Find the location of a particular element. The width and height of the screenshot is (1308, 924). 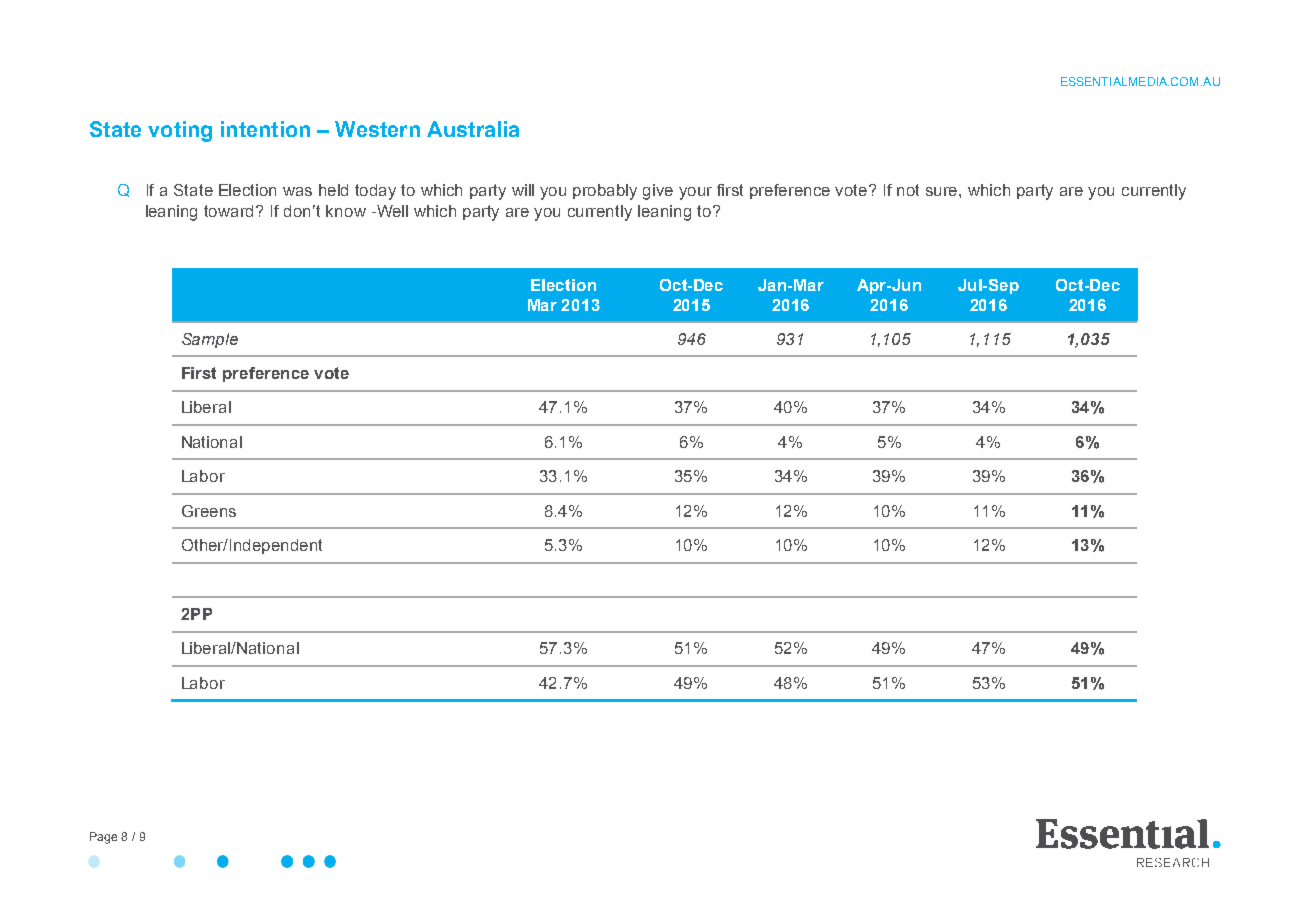

Page is located at coordinates (103, 838).
